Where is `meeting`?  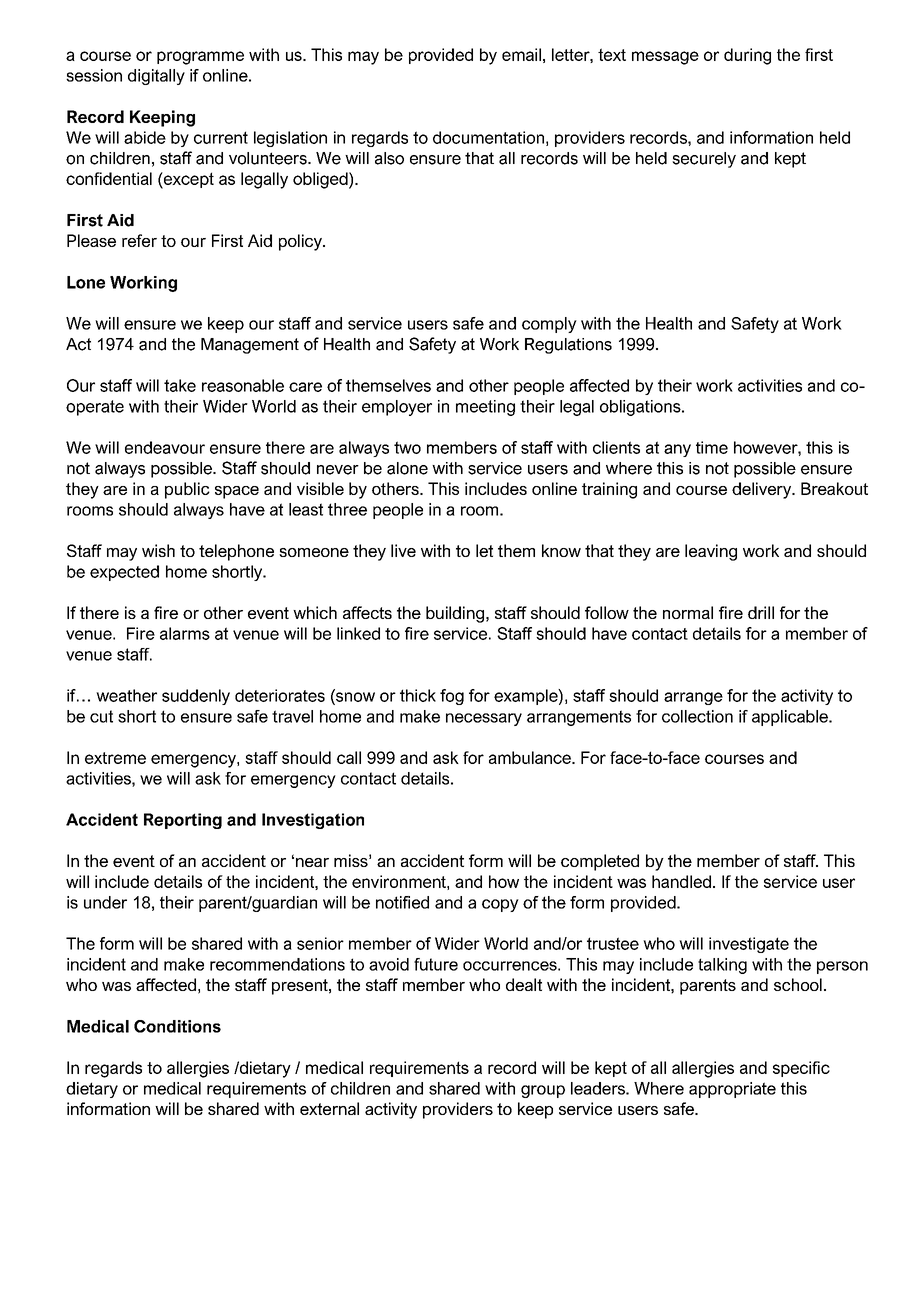 meeting is located at coordinates (485, 408).
